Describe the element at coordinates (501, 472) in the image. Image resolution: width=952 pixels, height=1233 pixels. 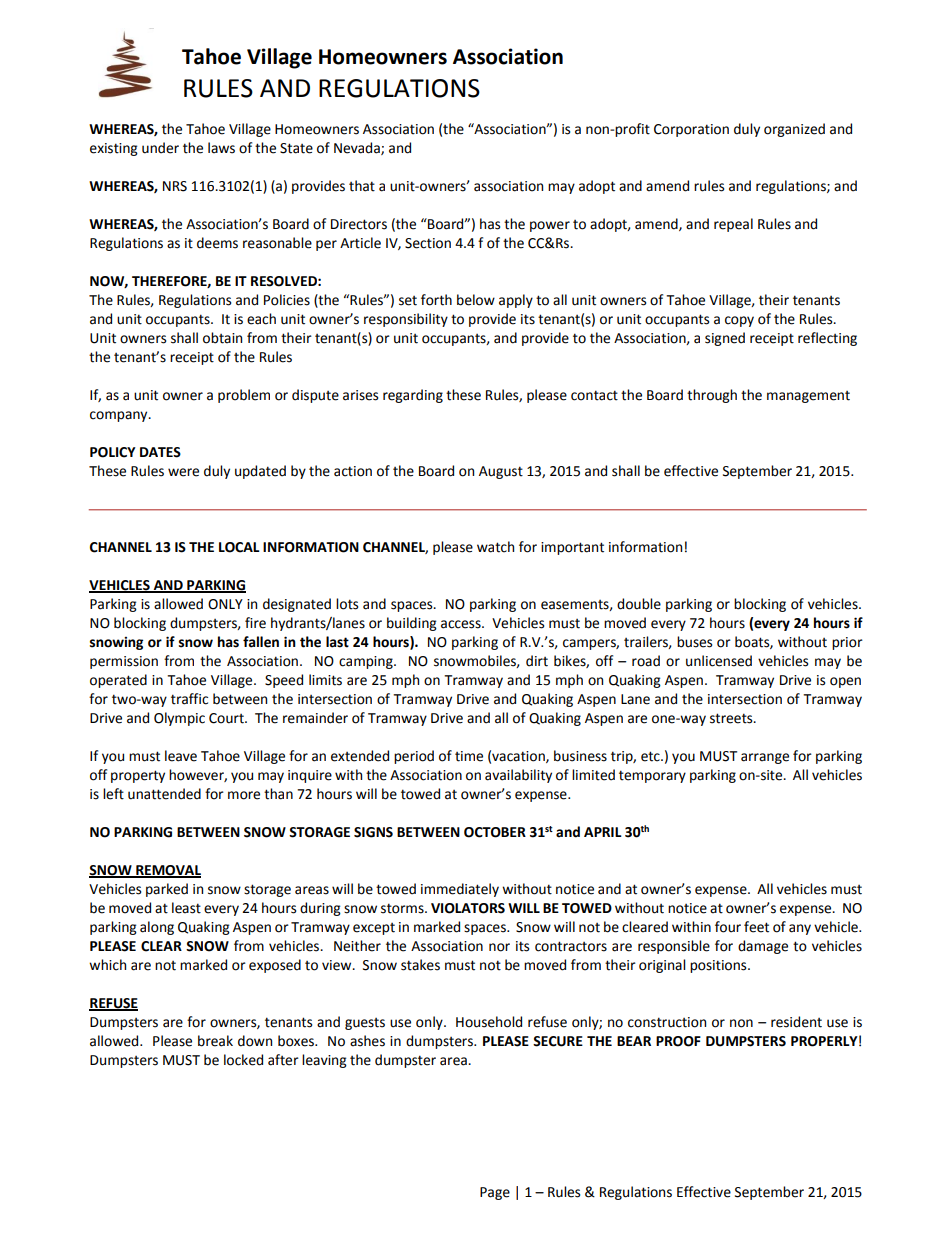
I see `August` at that location.
